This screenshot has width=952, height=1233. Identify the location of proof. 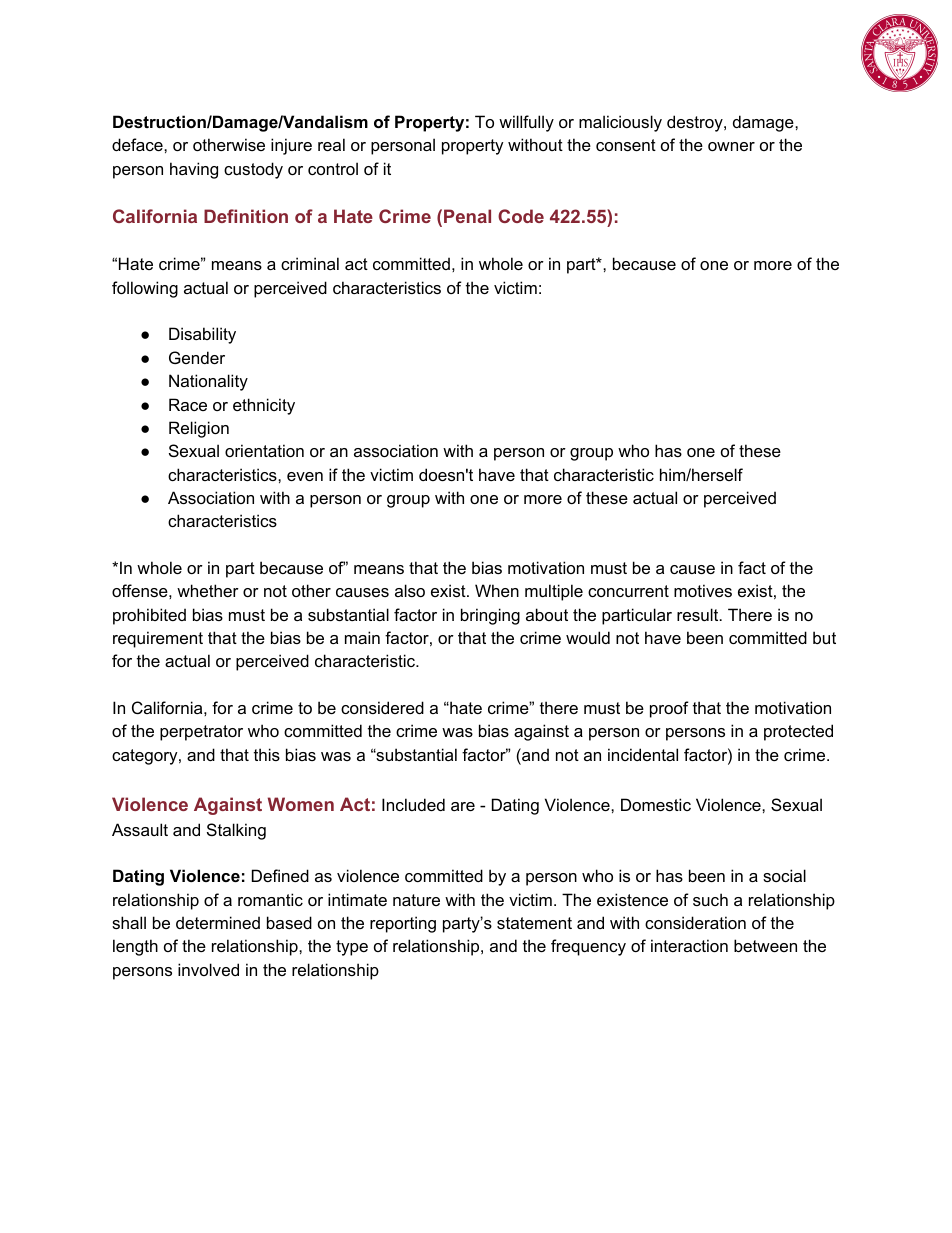
(669, 709).
